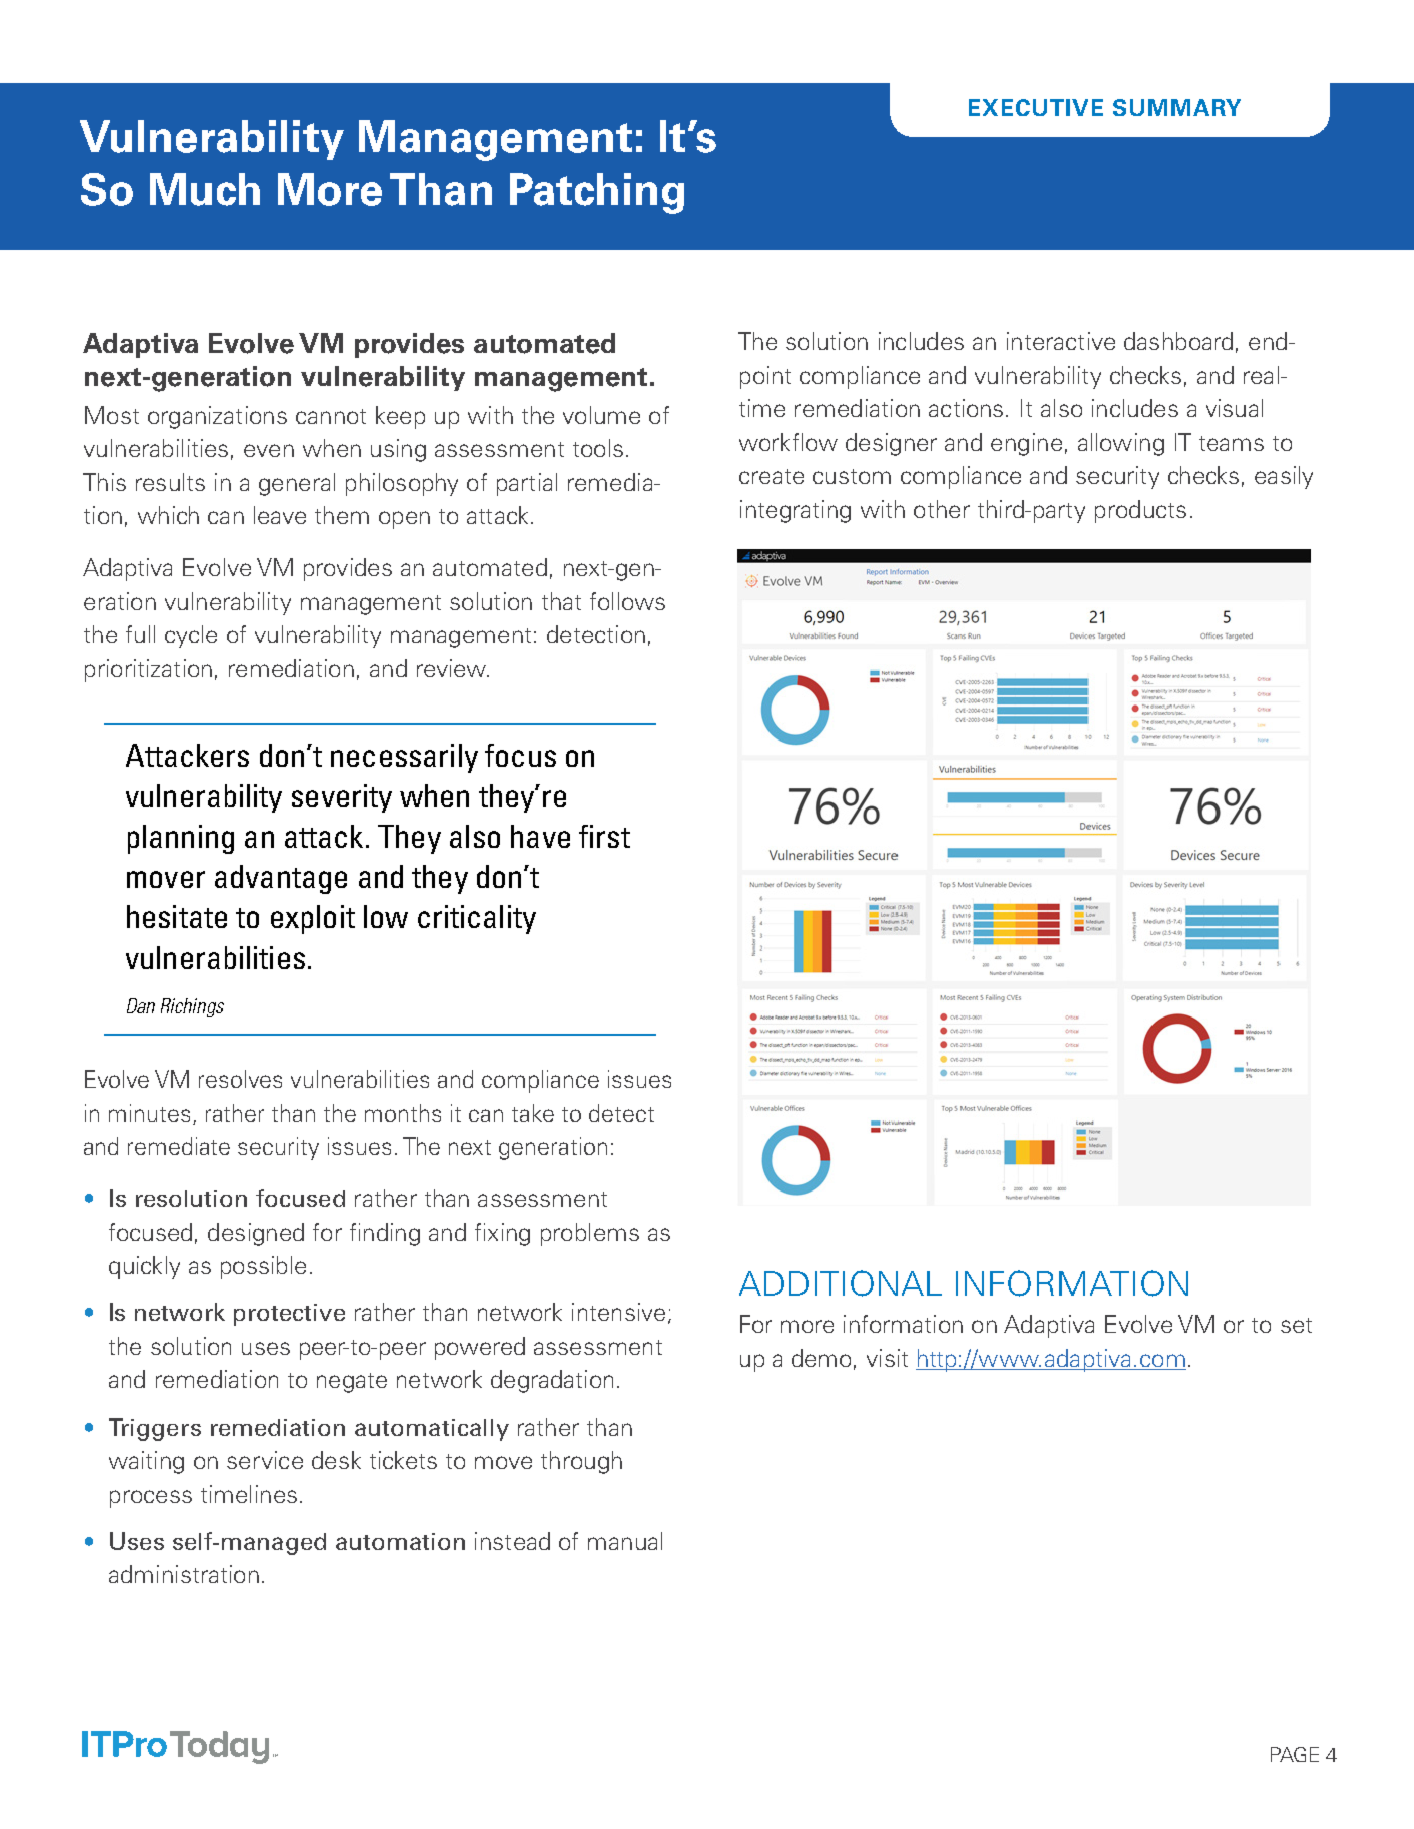  What do you see at coordinates (151, 1499) in the image?
I see `process` at bounding box center [151, 1499].
